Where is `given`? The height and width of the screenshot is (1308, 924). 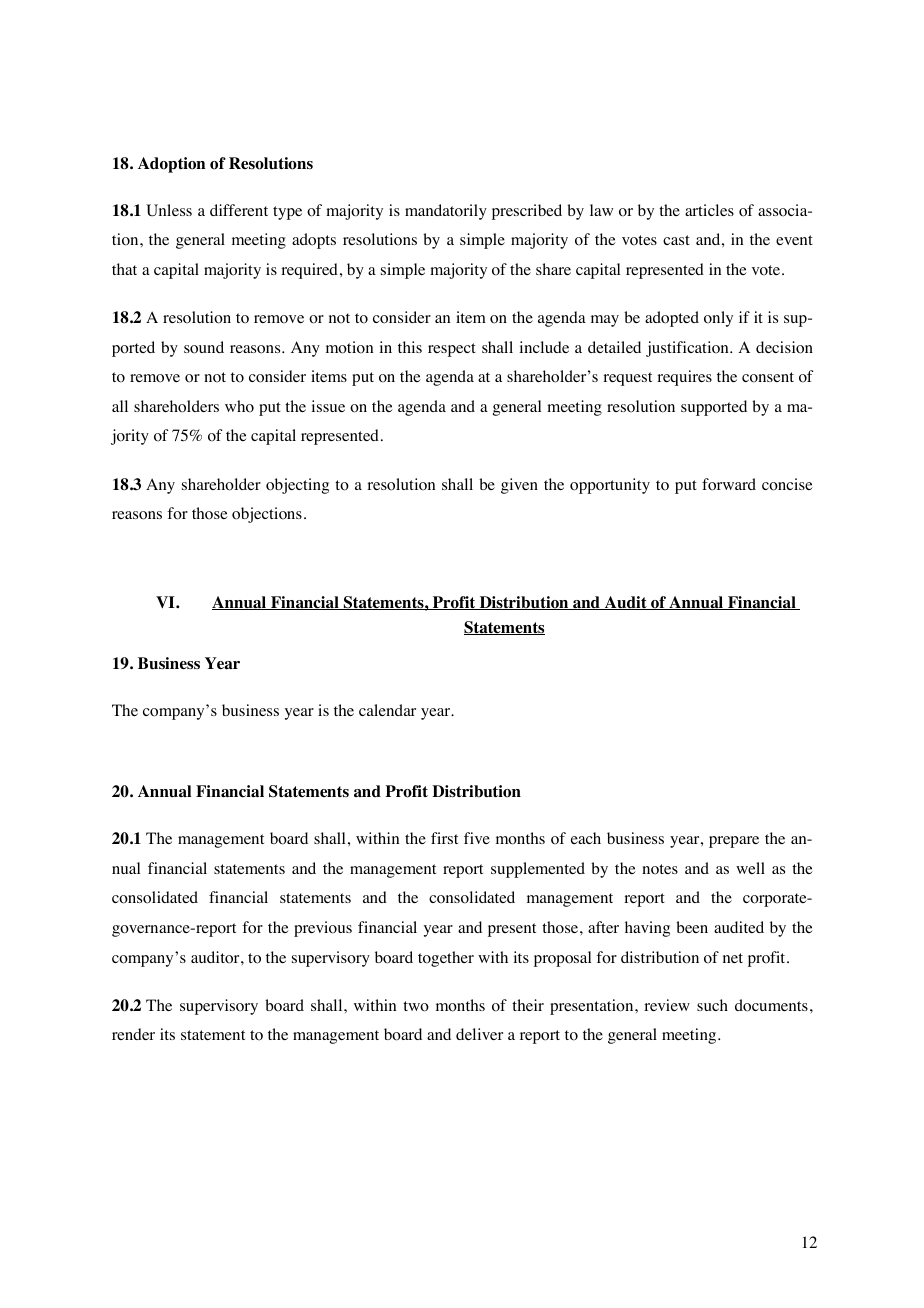 given is located at coordinates (519, 486).
